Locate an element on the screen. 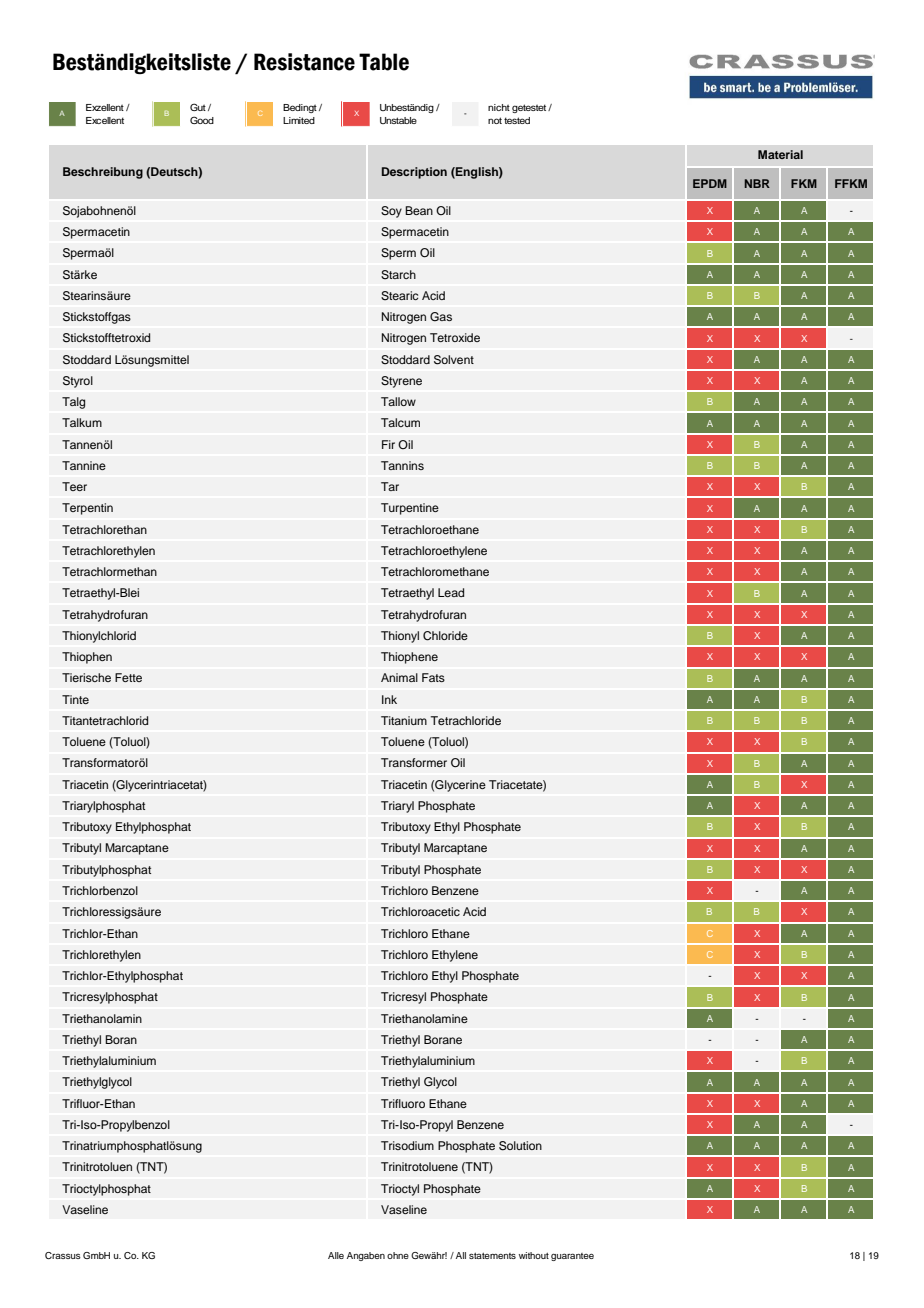 The image size is (924, 1308). nicht is located at coordinates (499, 107).
